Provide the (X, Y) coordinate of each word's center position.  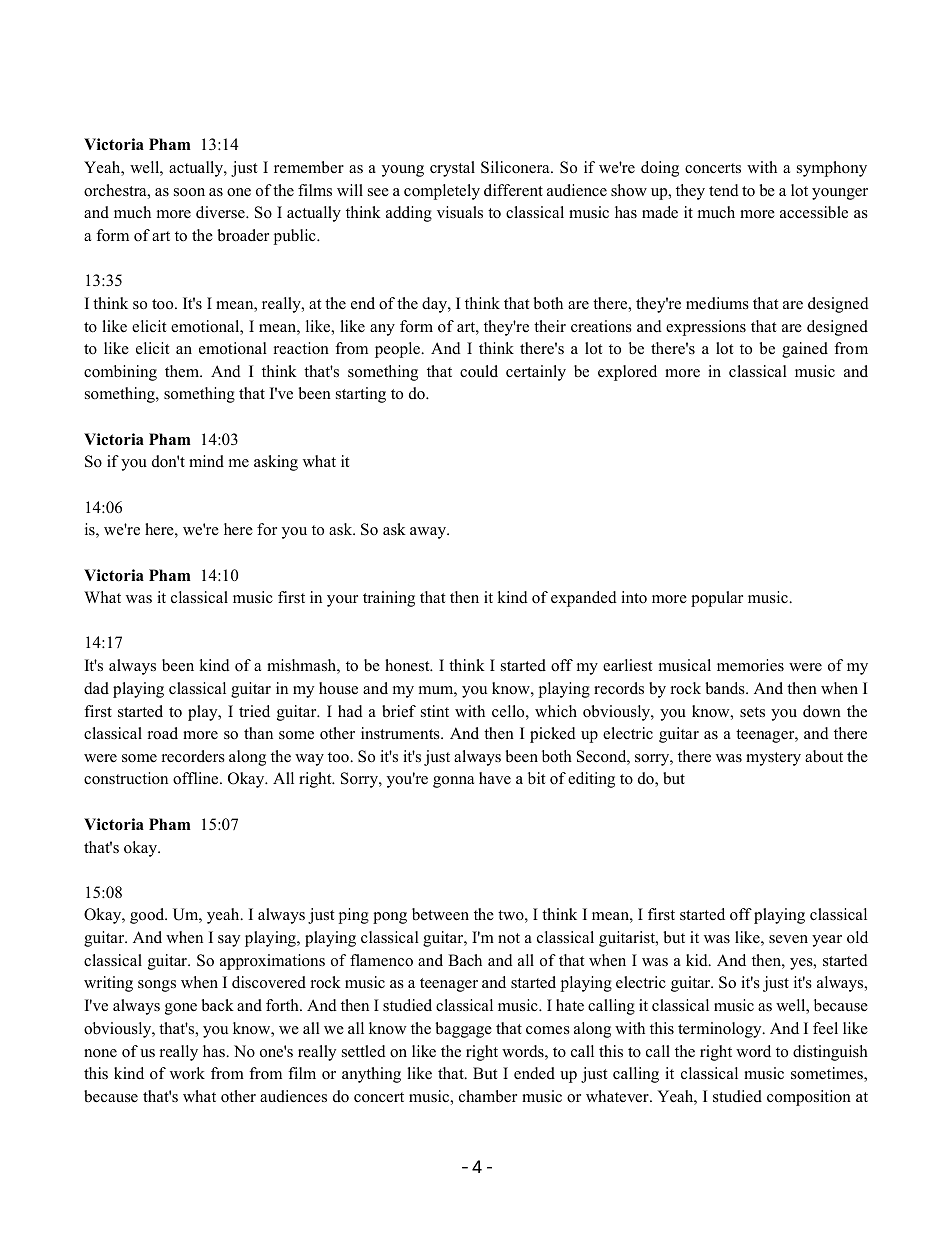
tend (724, 190)
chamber (488, 1096)
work (187, 1073)
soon (189, 192)
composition (809, 1098)
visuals (460, 212)
